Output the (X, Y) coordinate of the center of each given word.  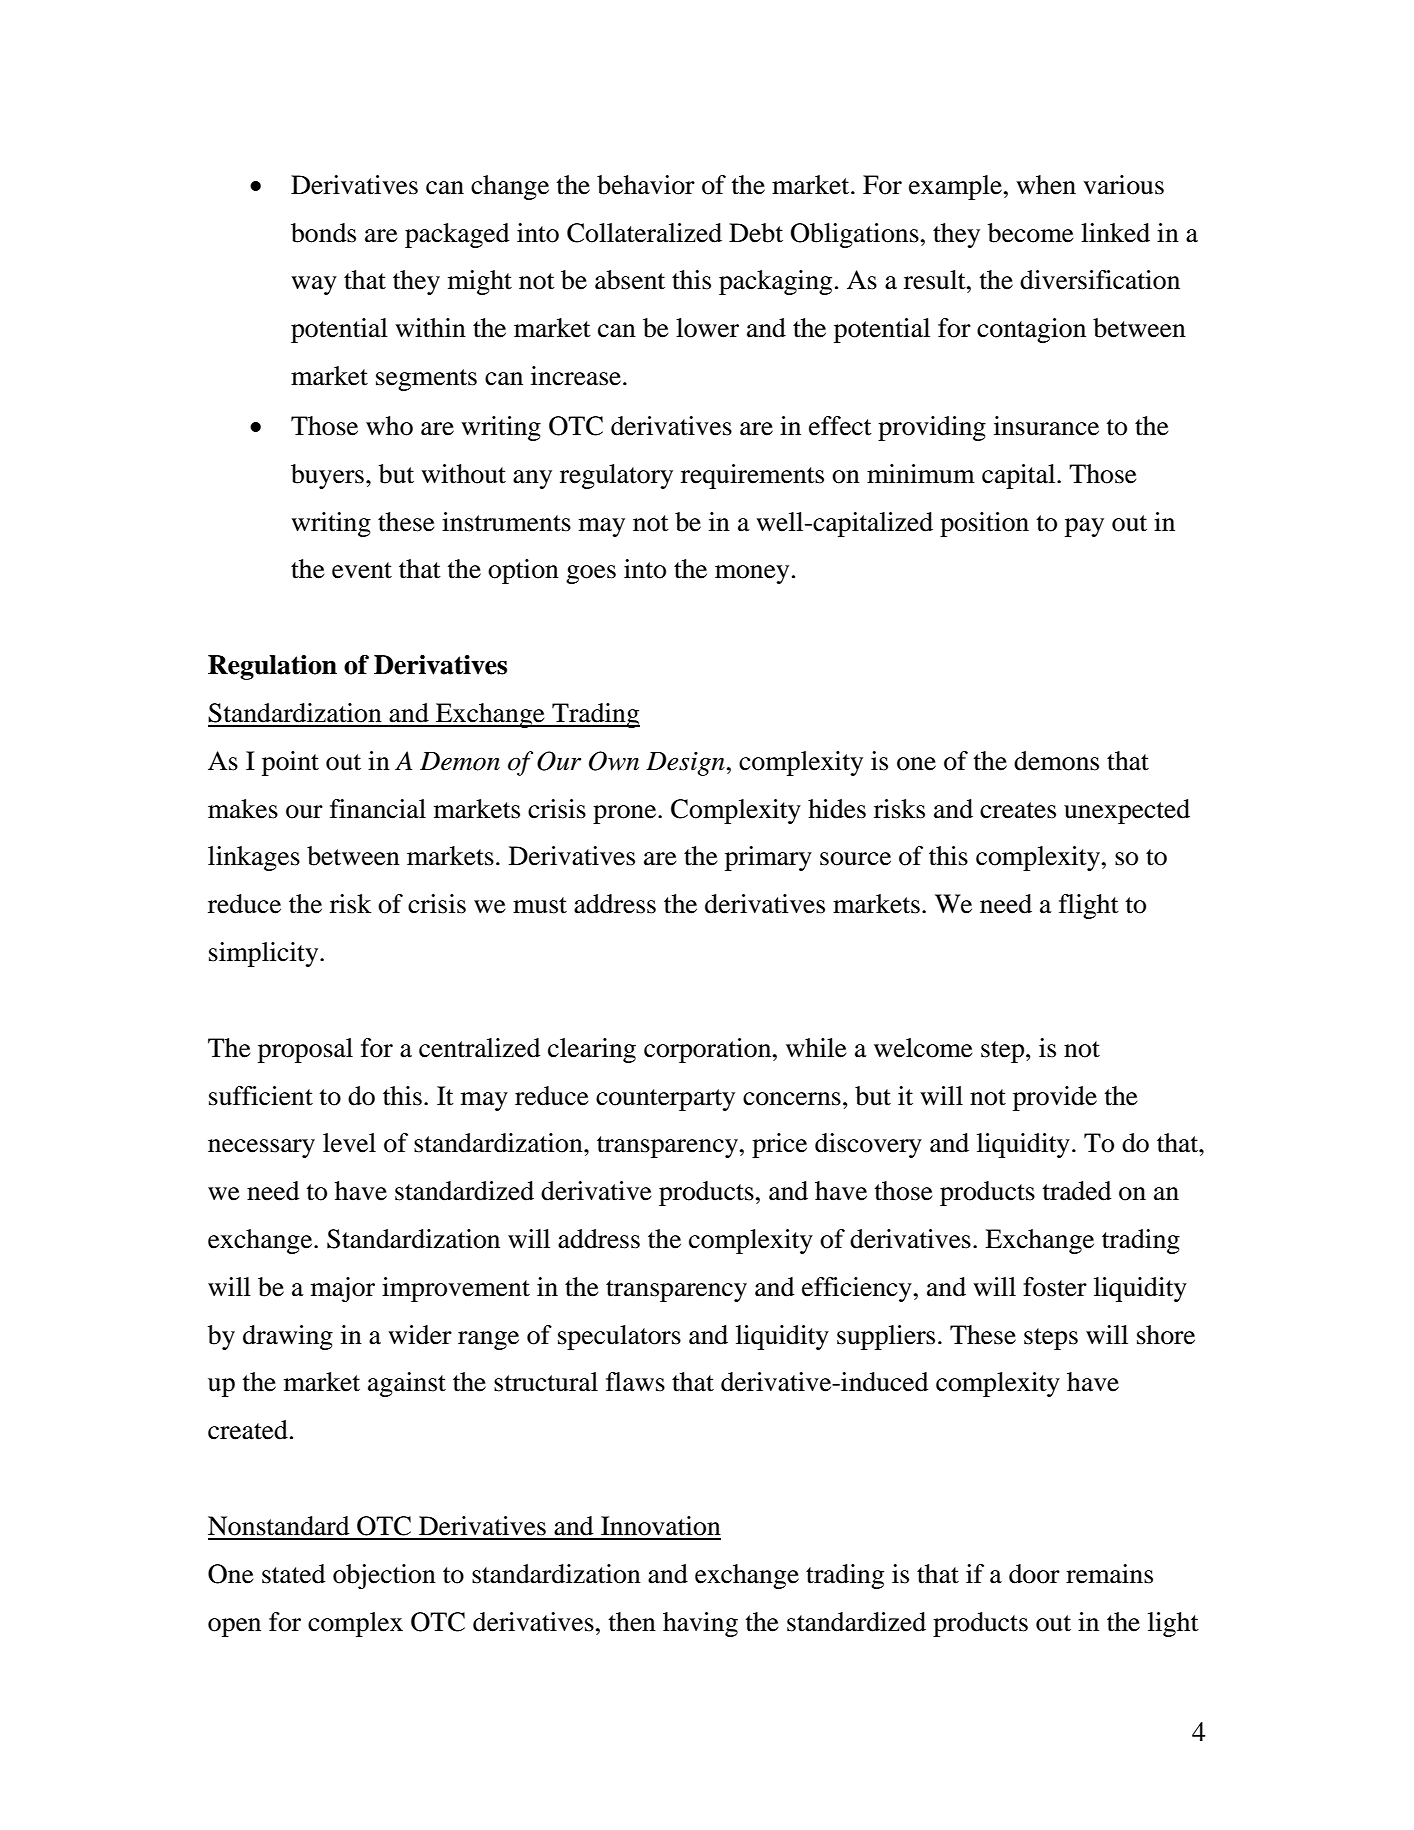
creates (1018, 810)
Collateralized (644, 233)
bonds (323, 233)
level (349, 1143)
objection (384, 1576)
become (1031, 233)
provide (1055, 1098)
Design (685, 764)
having (700, 1624)
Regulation (272, 667)
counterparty (665, 1100)
